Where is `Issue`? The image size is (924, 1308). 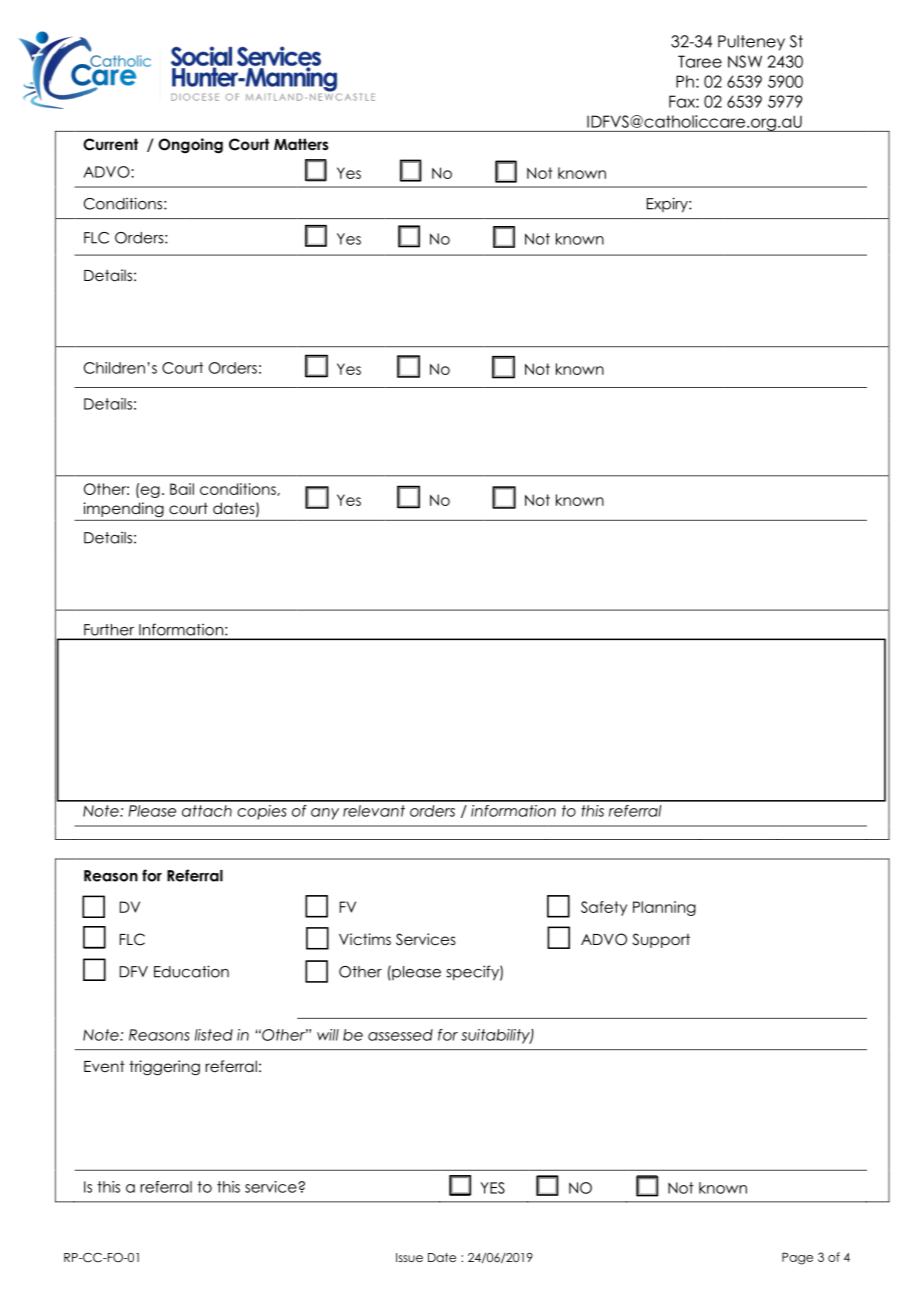
Issue is located at coordinates (409, 1257).
